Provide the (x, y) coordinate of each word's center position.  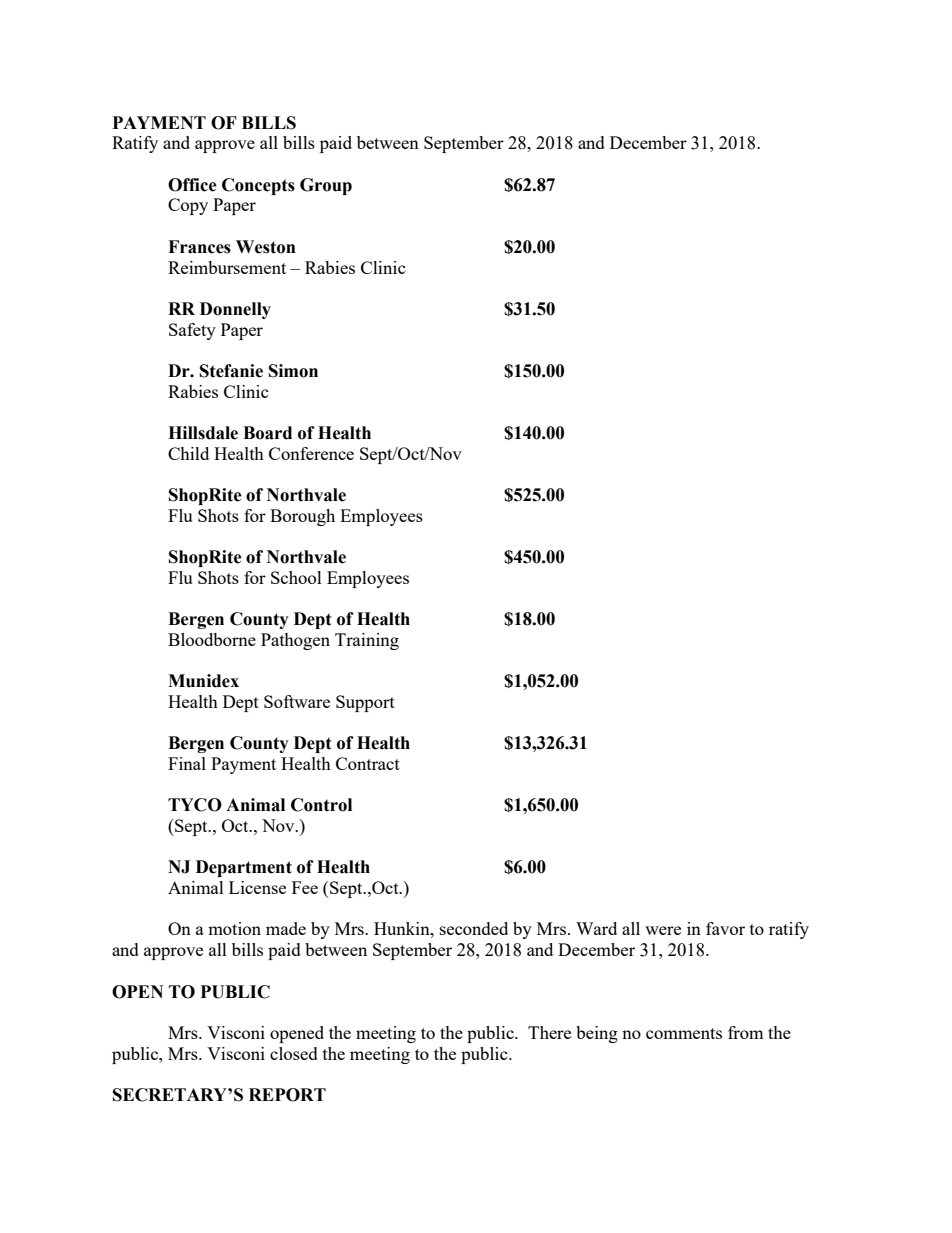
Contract (368, 763)
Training (367, 641)
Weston (266, 247)
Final (187, 763)
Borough (302, 517)
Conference (311, 453)
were (663, 930)
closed (294, 1053)
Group (326, 186)
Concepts (258, 186)
